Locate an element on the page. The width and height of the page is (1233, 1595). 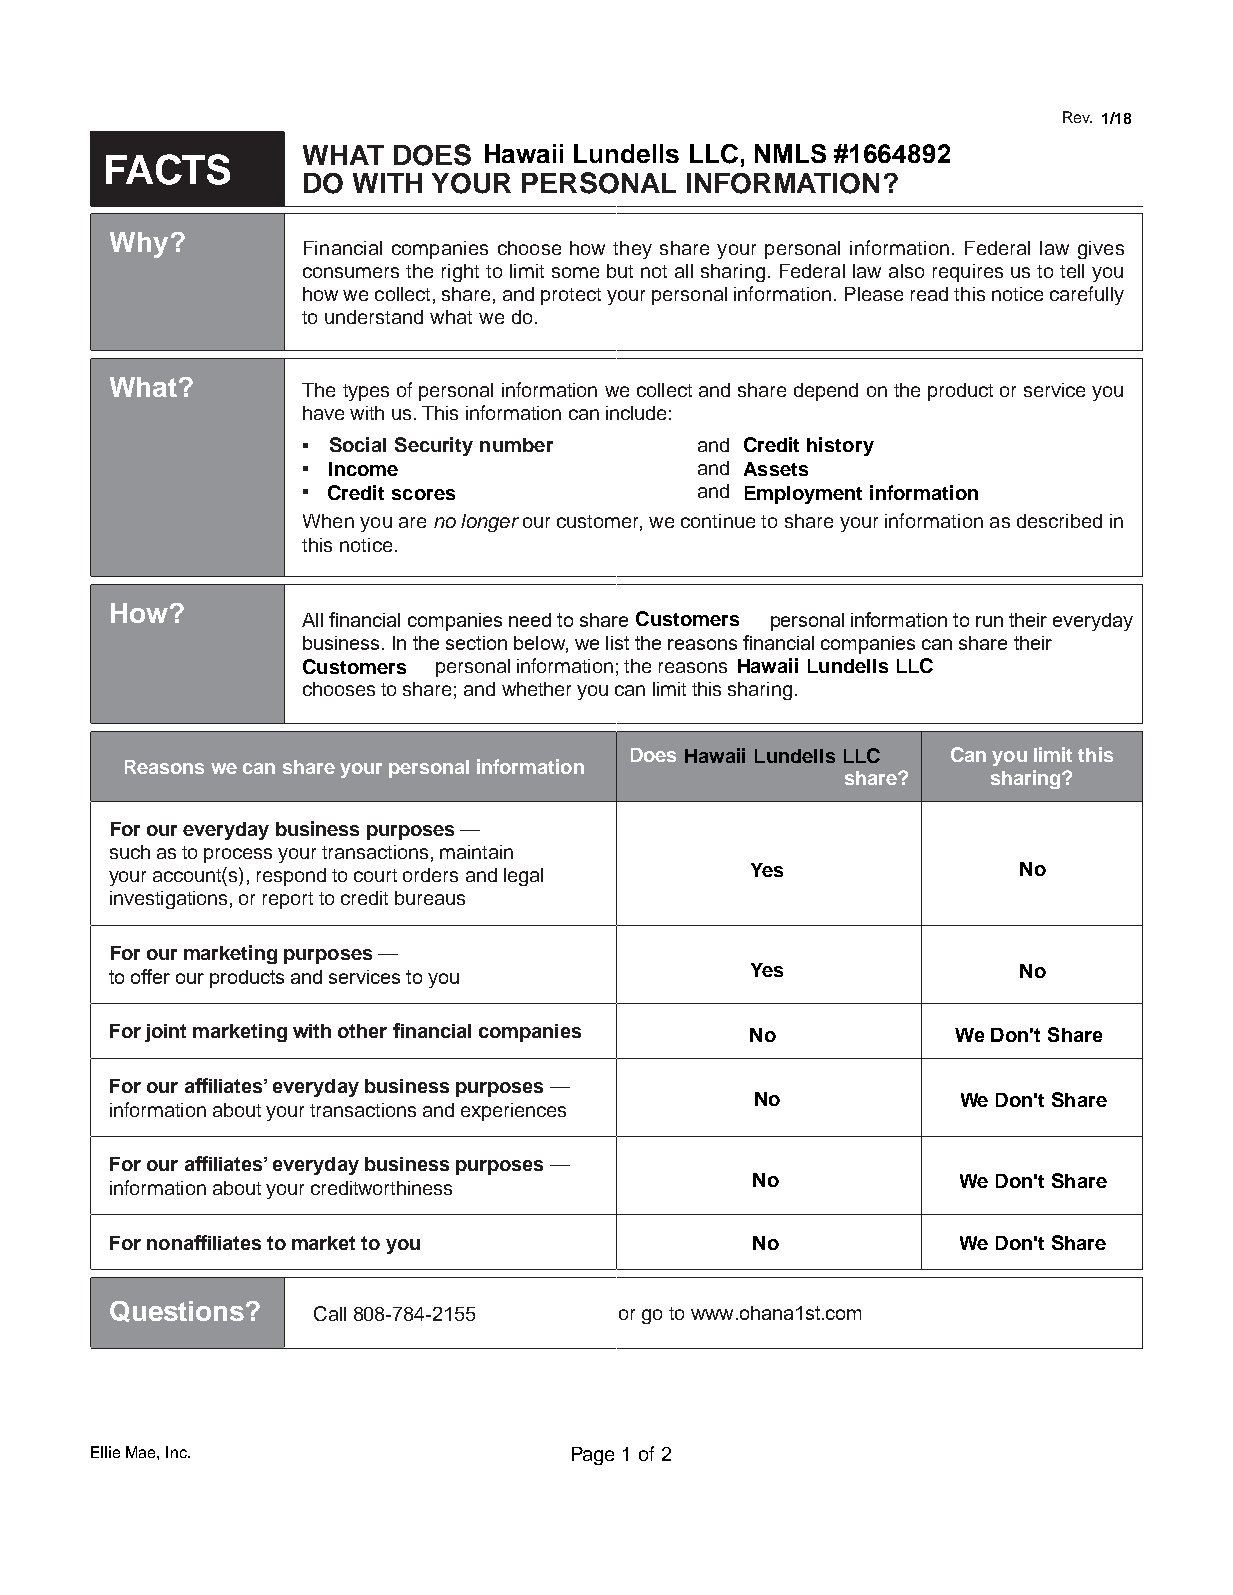
legal is located at coordinates (523, 877).
